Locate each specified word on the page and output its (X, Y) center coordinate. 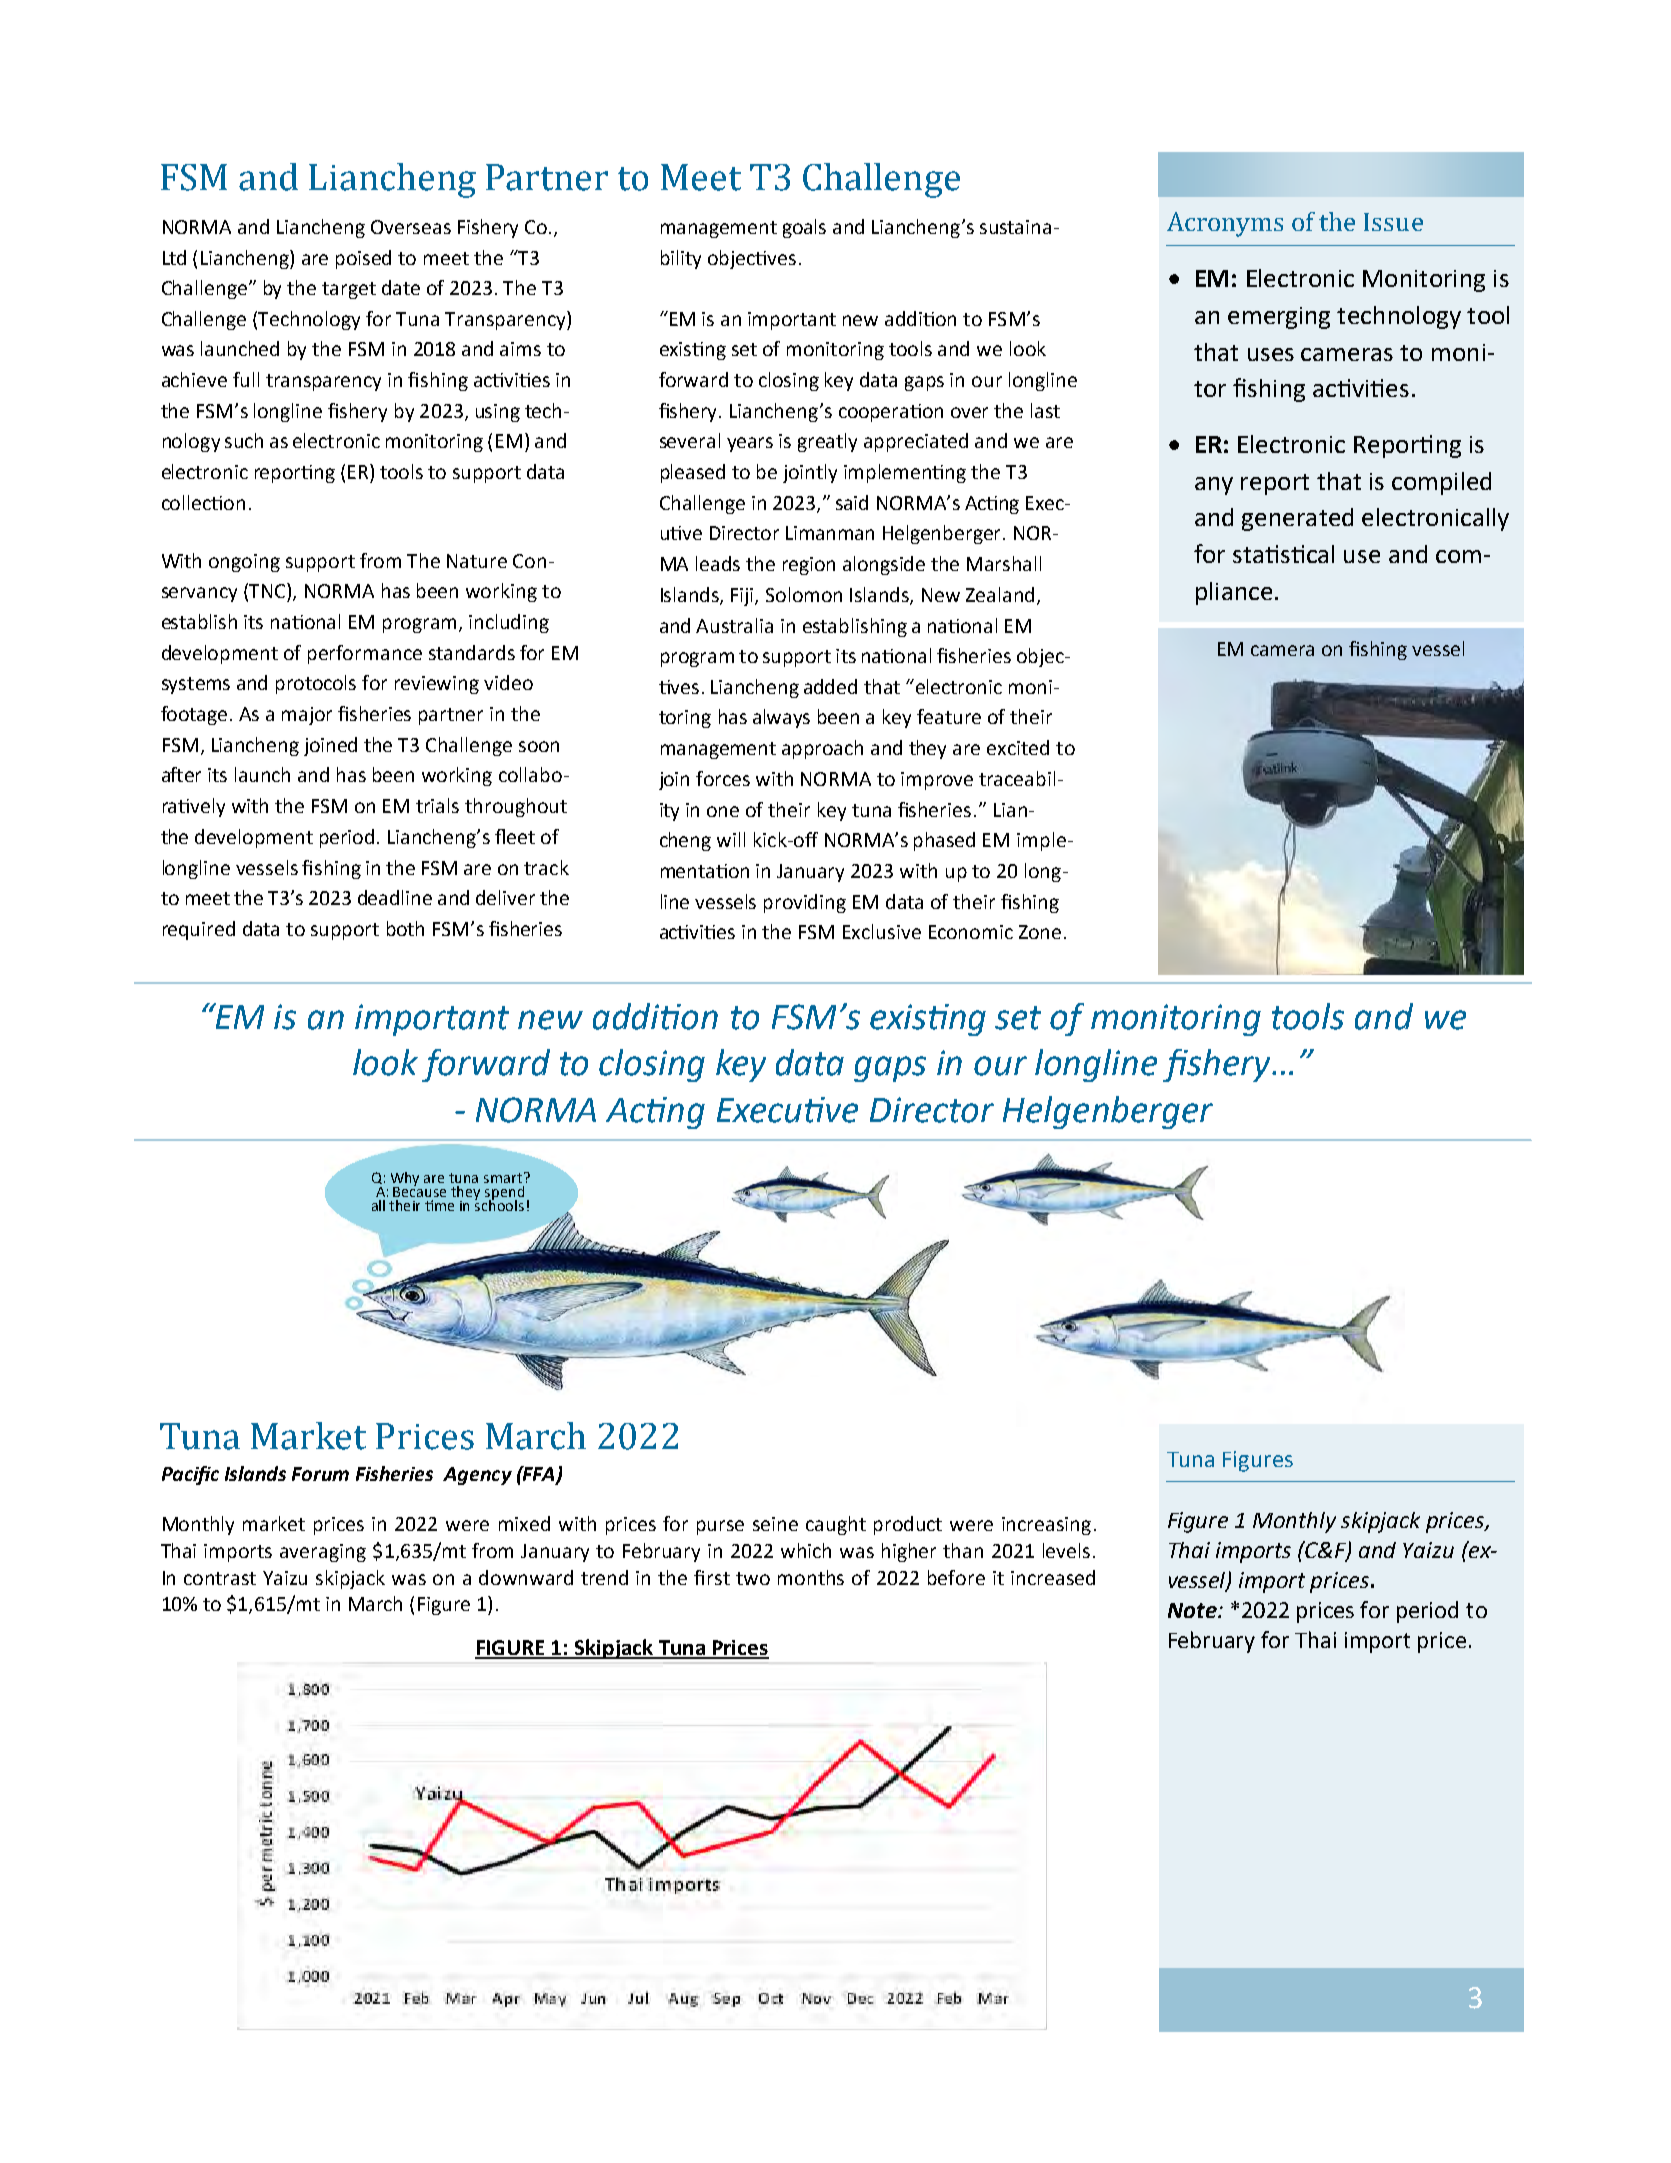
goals (804, 228)
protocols (316, 684)
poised (363, 259)
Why (405, 1180)
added (830, 686)
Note (1193, 1610)
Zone (1040, 932)
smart (503, 1178)
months (811, 1577)
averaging (323, 1553)
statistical (1283, 554)
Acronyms (1225, 224)
